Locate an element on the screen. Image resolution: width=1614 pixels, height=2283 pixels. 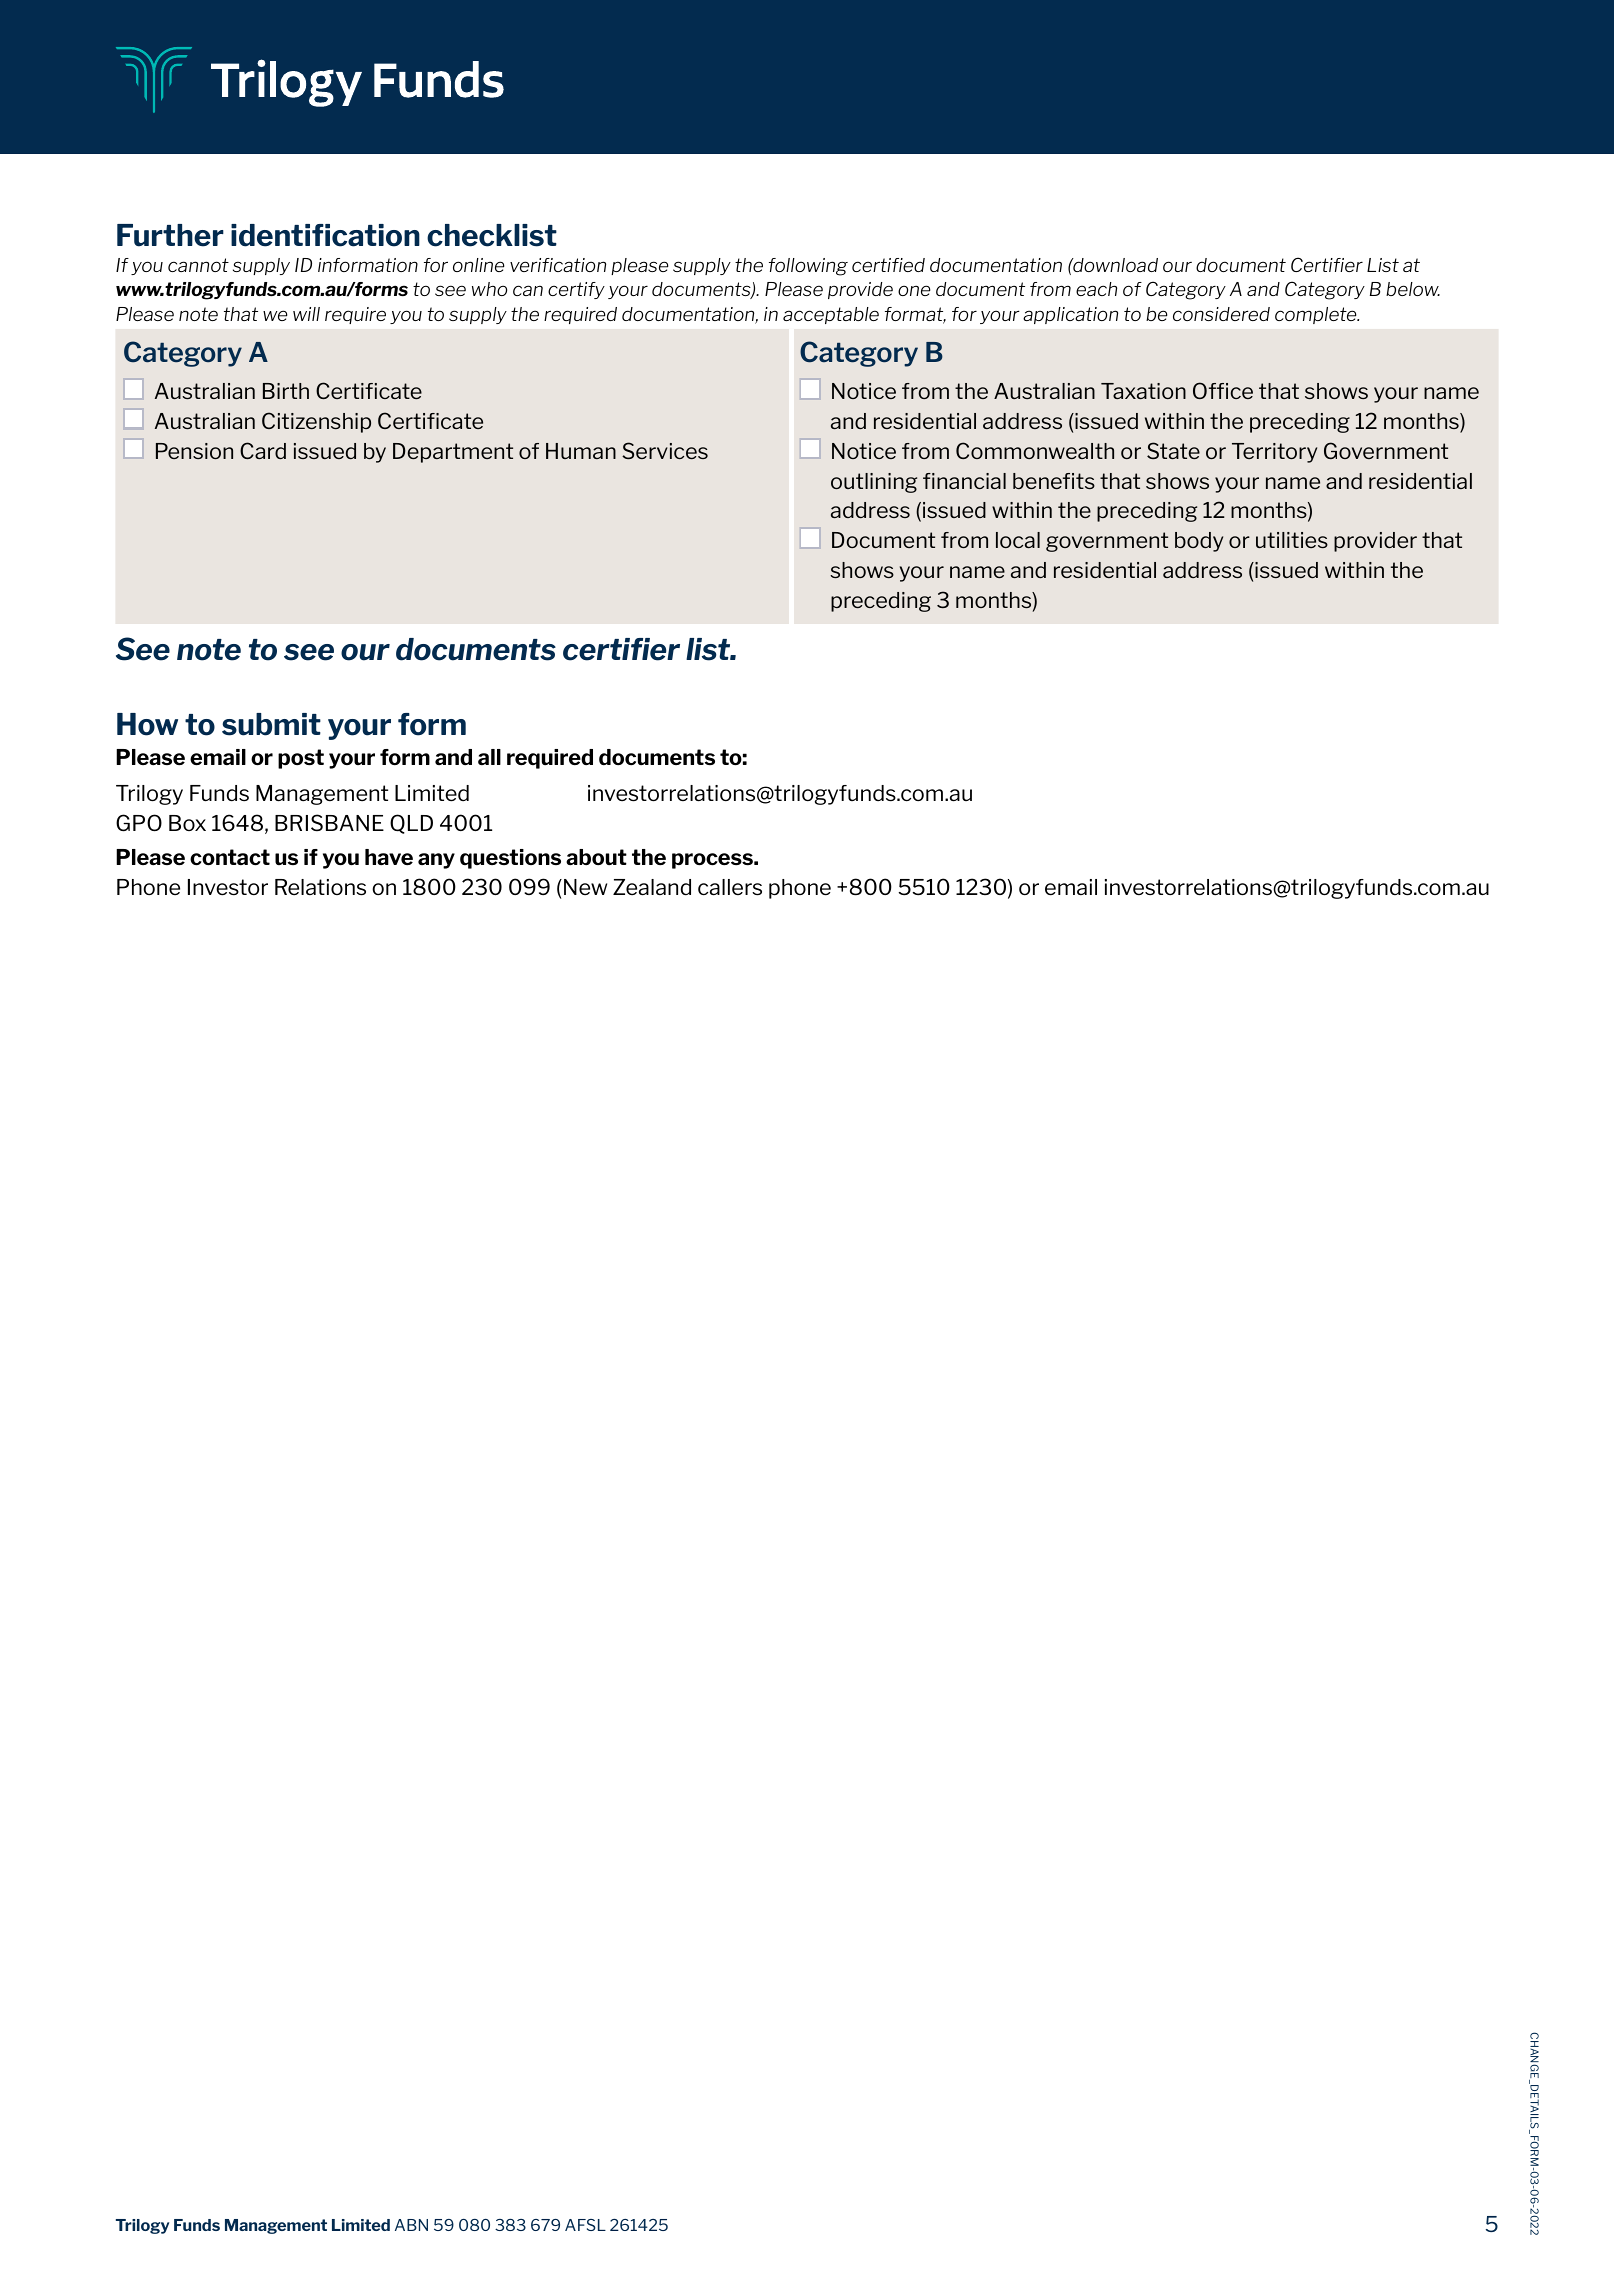
New is located at coordinates (585, 887).
